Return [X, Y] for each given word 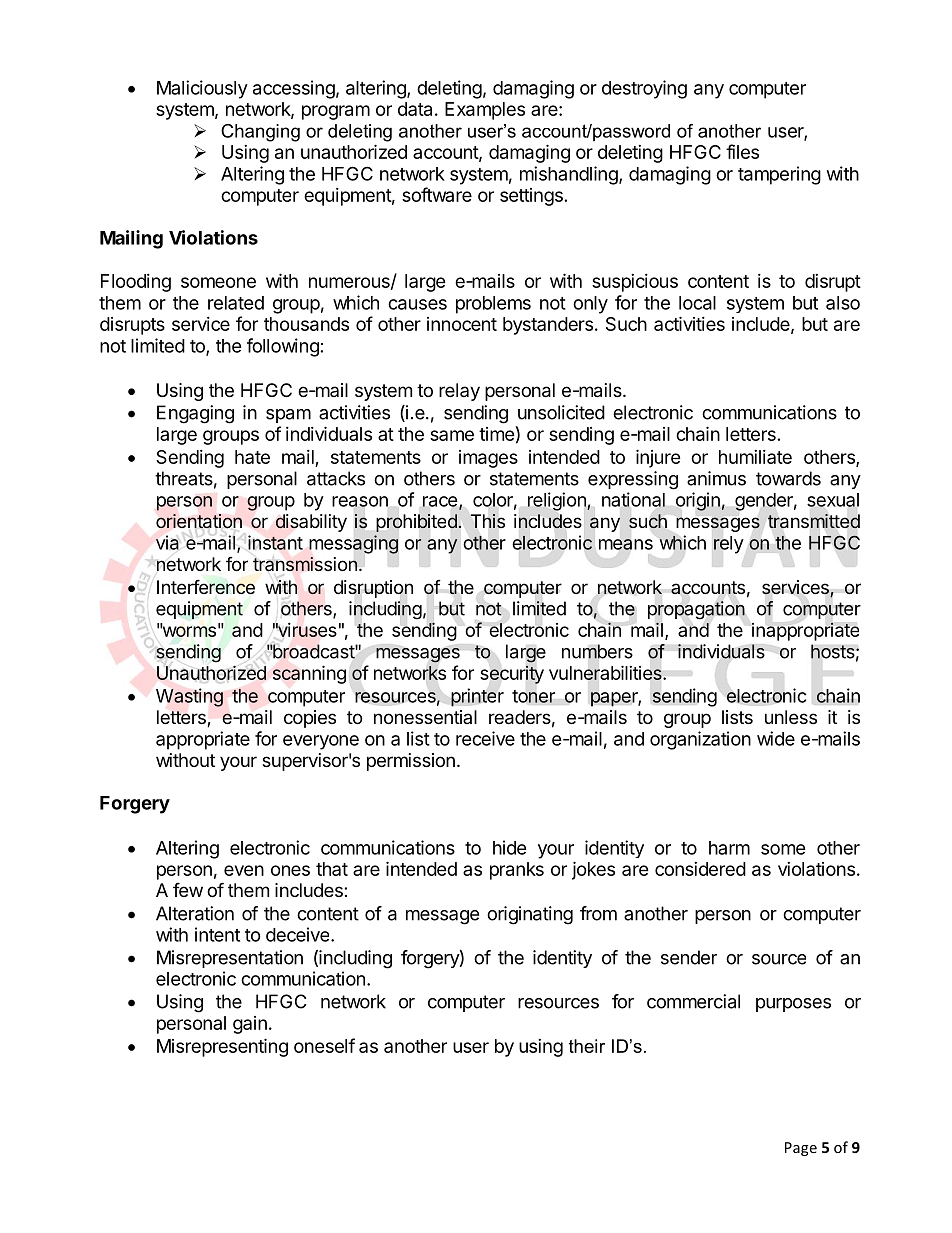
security [512, 674]
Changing [260, 133]
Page [801, 1149]
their [587, 1046]
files [742, 151]
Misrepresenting [222, 1047]
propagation [696, 610]
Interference [206, 587]
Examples [485, 111]
